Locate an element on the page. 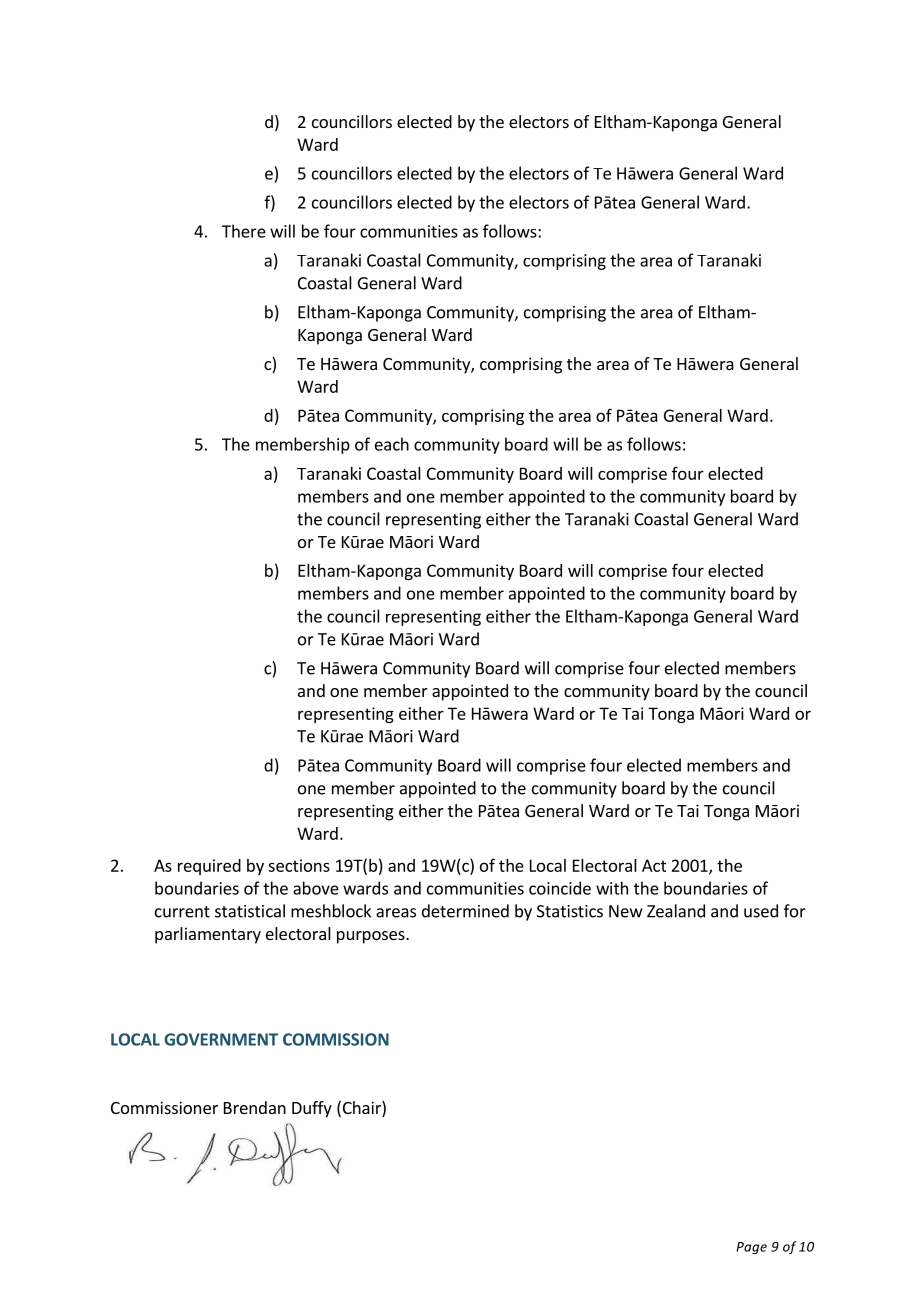 Image resolution: width=924 pixels, height=1308 pixels. Act is located at coordinates (654, 865).
